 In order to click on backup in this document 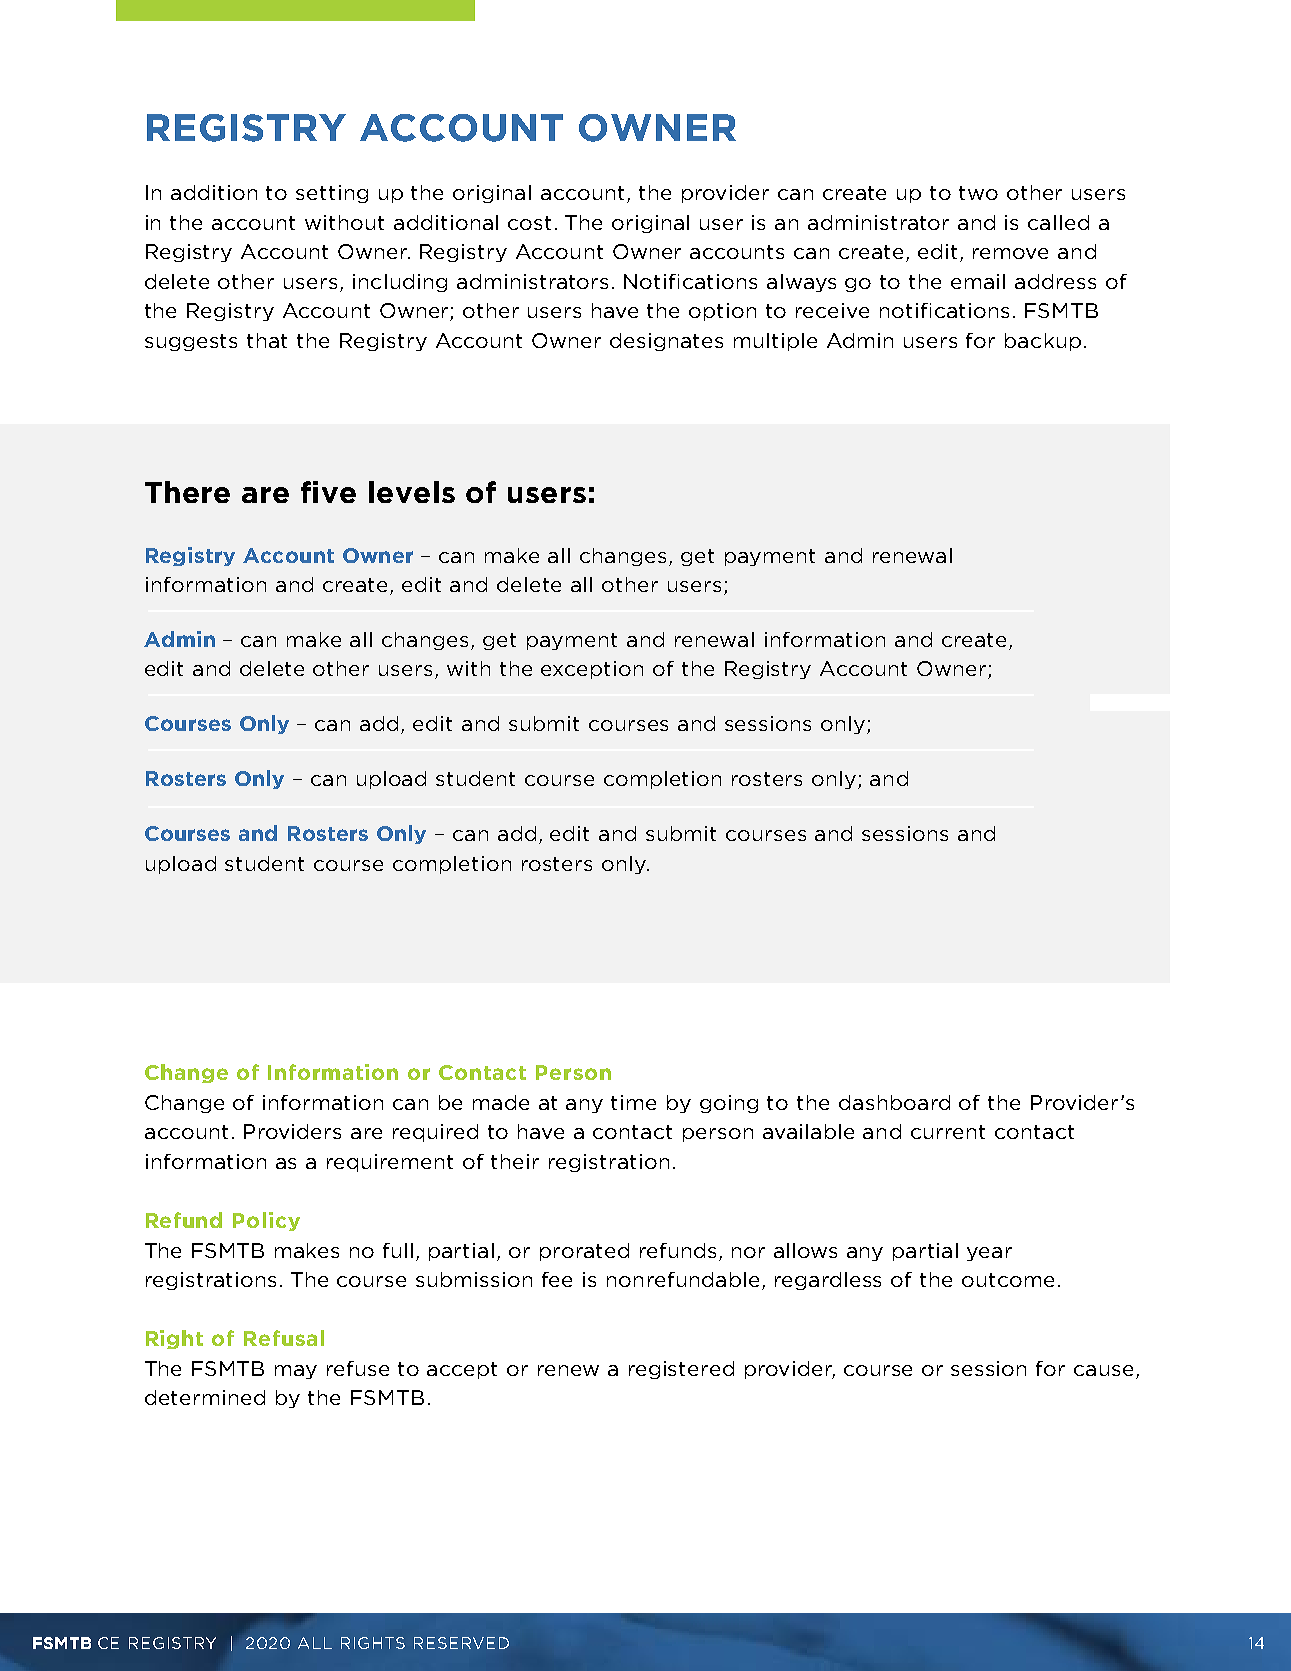, I will do `click(1043, 342)`.
